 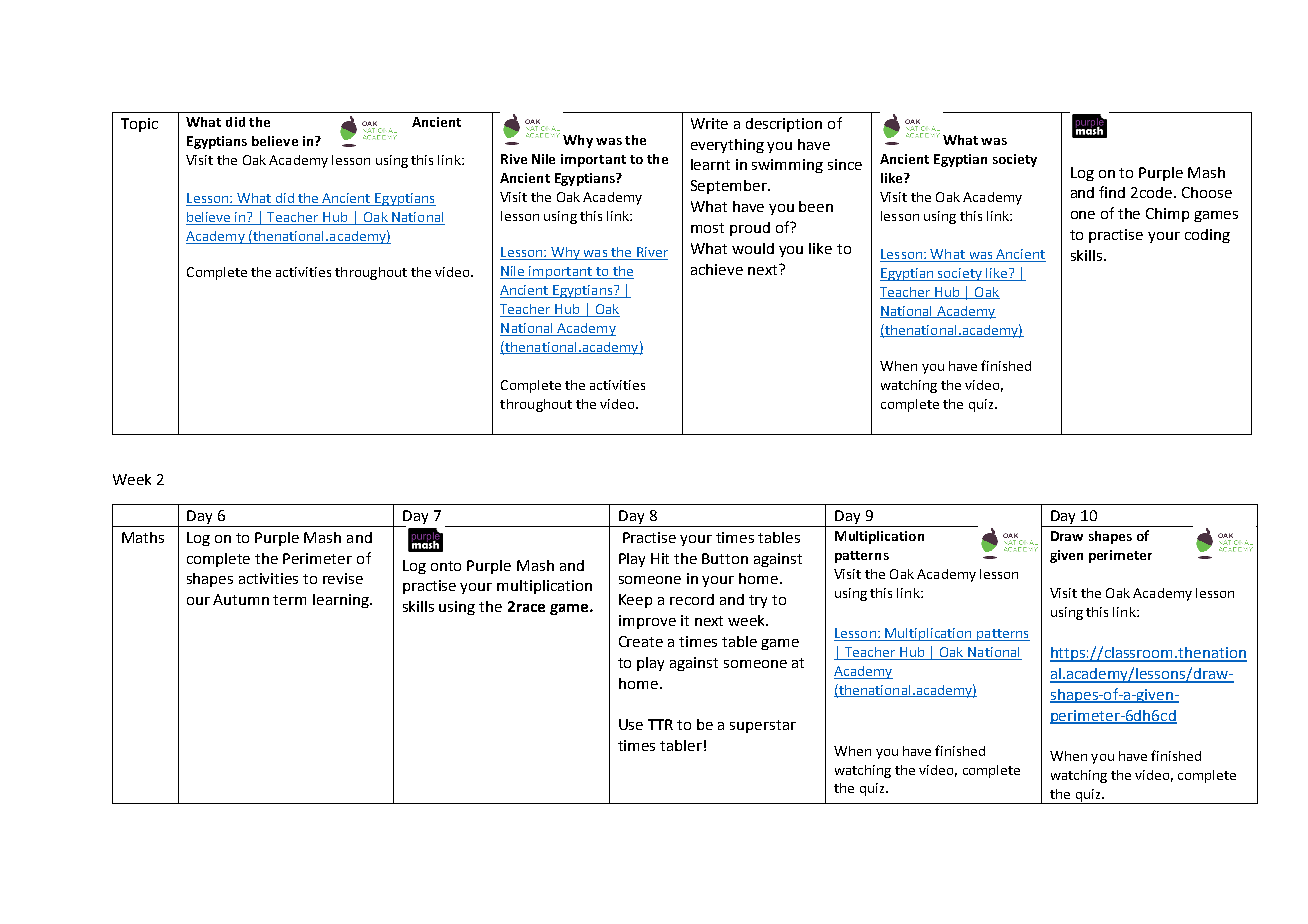 What do you see at coordinates (660, 558) in the page?
I see `Hit` at bounding box center [660, 558].
